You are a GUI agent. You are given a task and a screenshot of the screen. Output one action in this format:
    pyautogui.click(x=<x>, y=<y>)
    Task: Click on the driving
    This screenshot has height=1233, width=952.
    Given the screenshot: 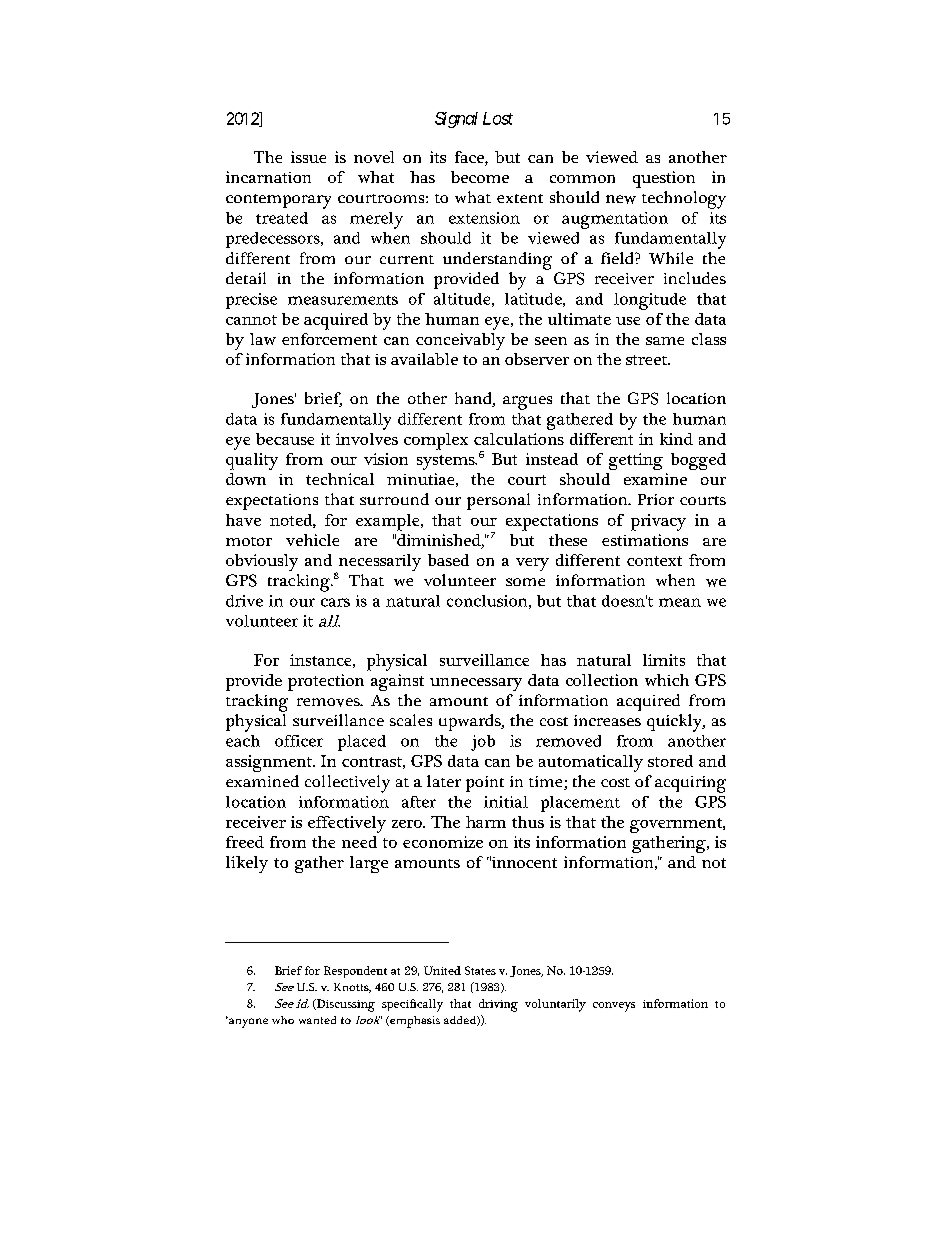 What is the action you would take?
    pyautogui.click(x=498, y=1005)
